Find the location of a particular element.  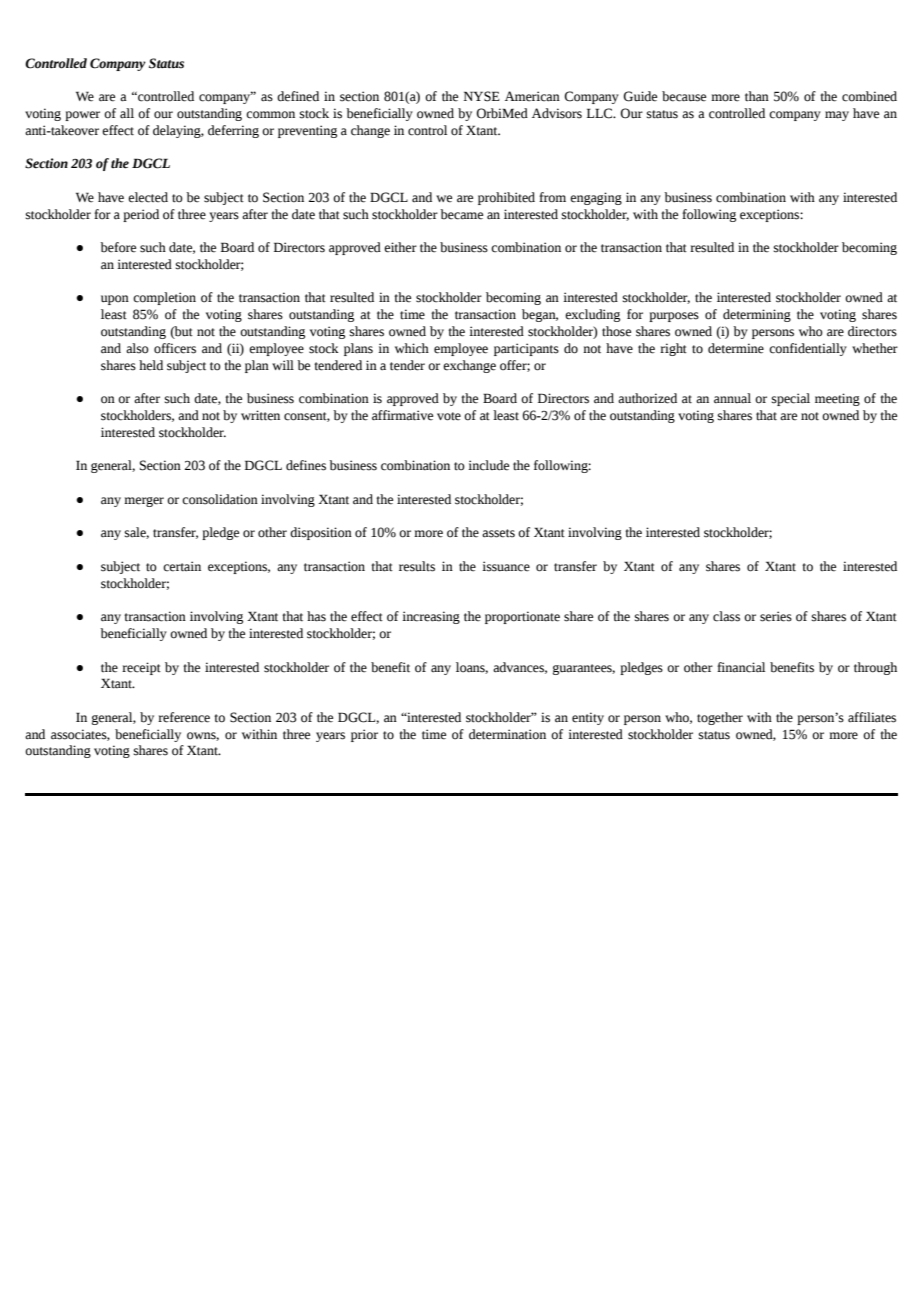

special is located at coordinates (791, 399).
